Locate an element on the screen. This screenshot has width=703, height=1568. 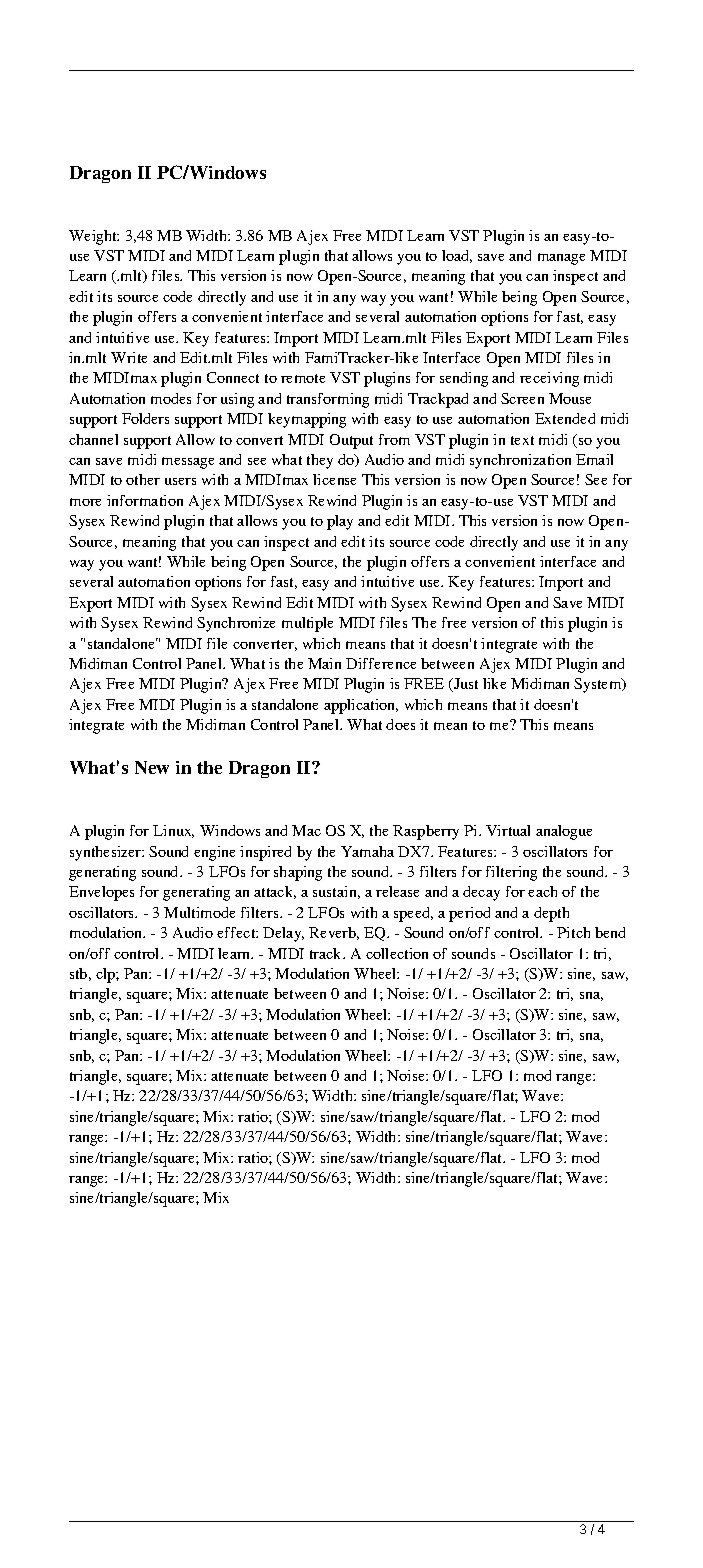
multiple is located at coordinates (307, 624).
